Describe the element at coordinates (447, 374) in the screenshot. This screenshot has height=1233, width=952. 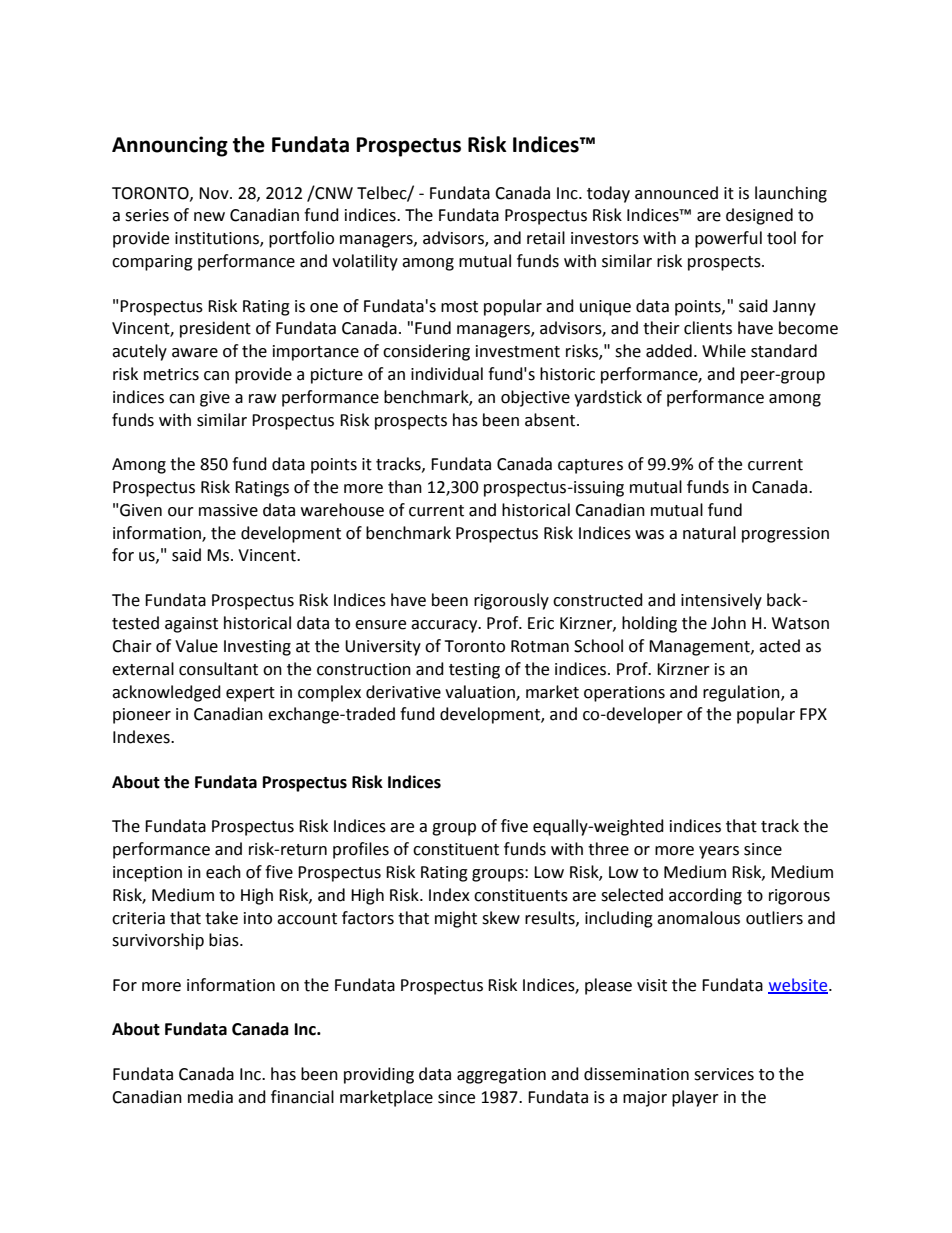
I see `individual` at that location.
